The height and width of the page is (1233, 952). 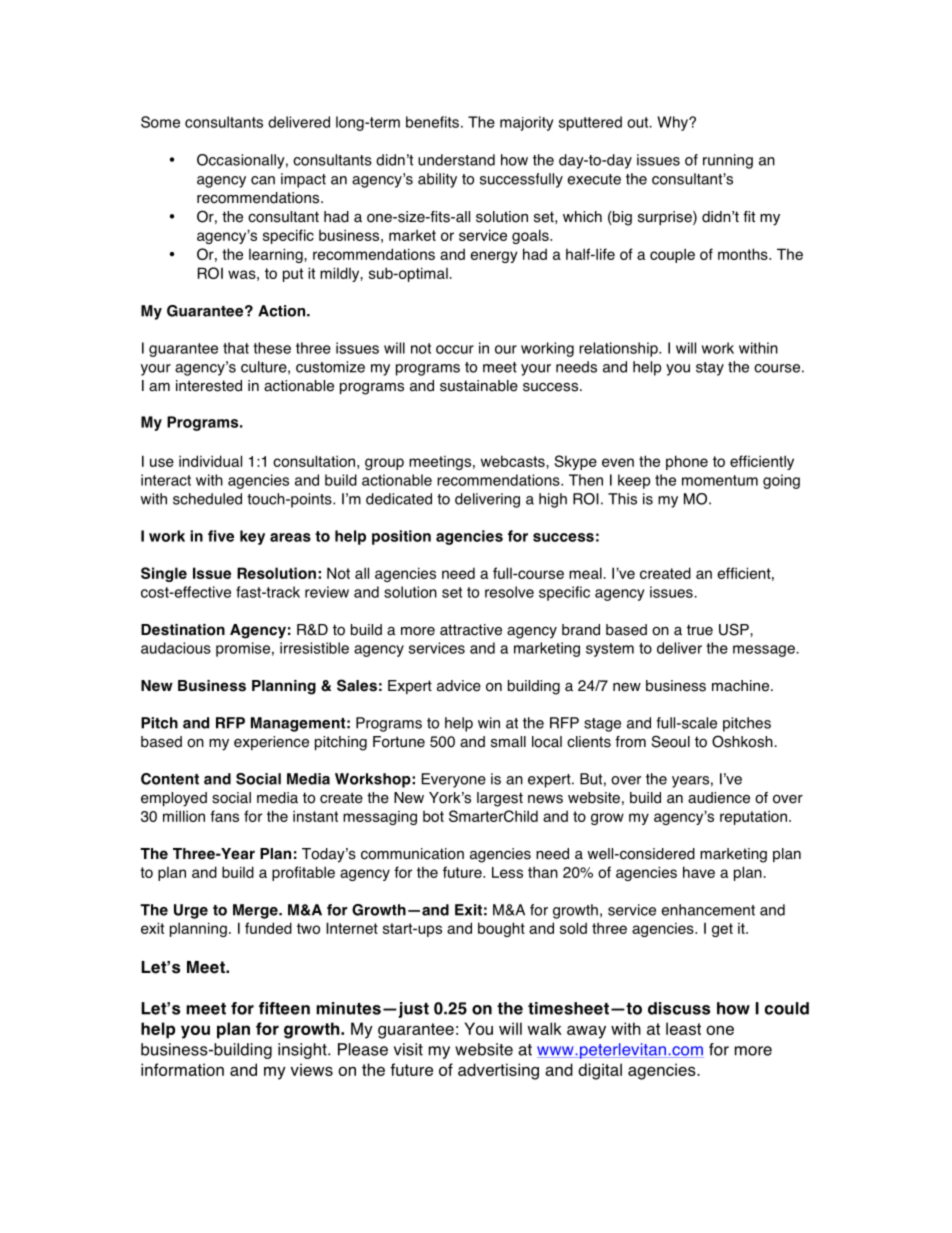 I want to click on true, so click(x=700, y=630).
